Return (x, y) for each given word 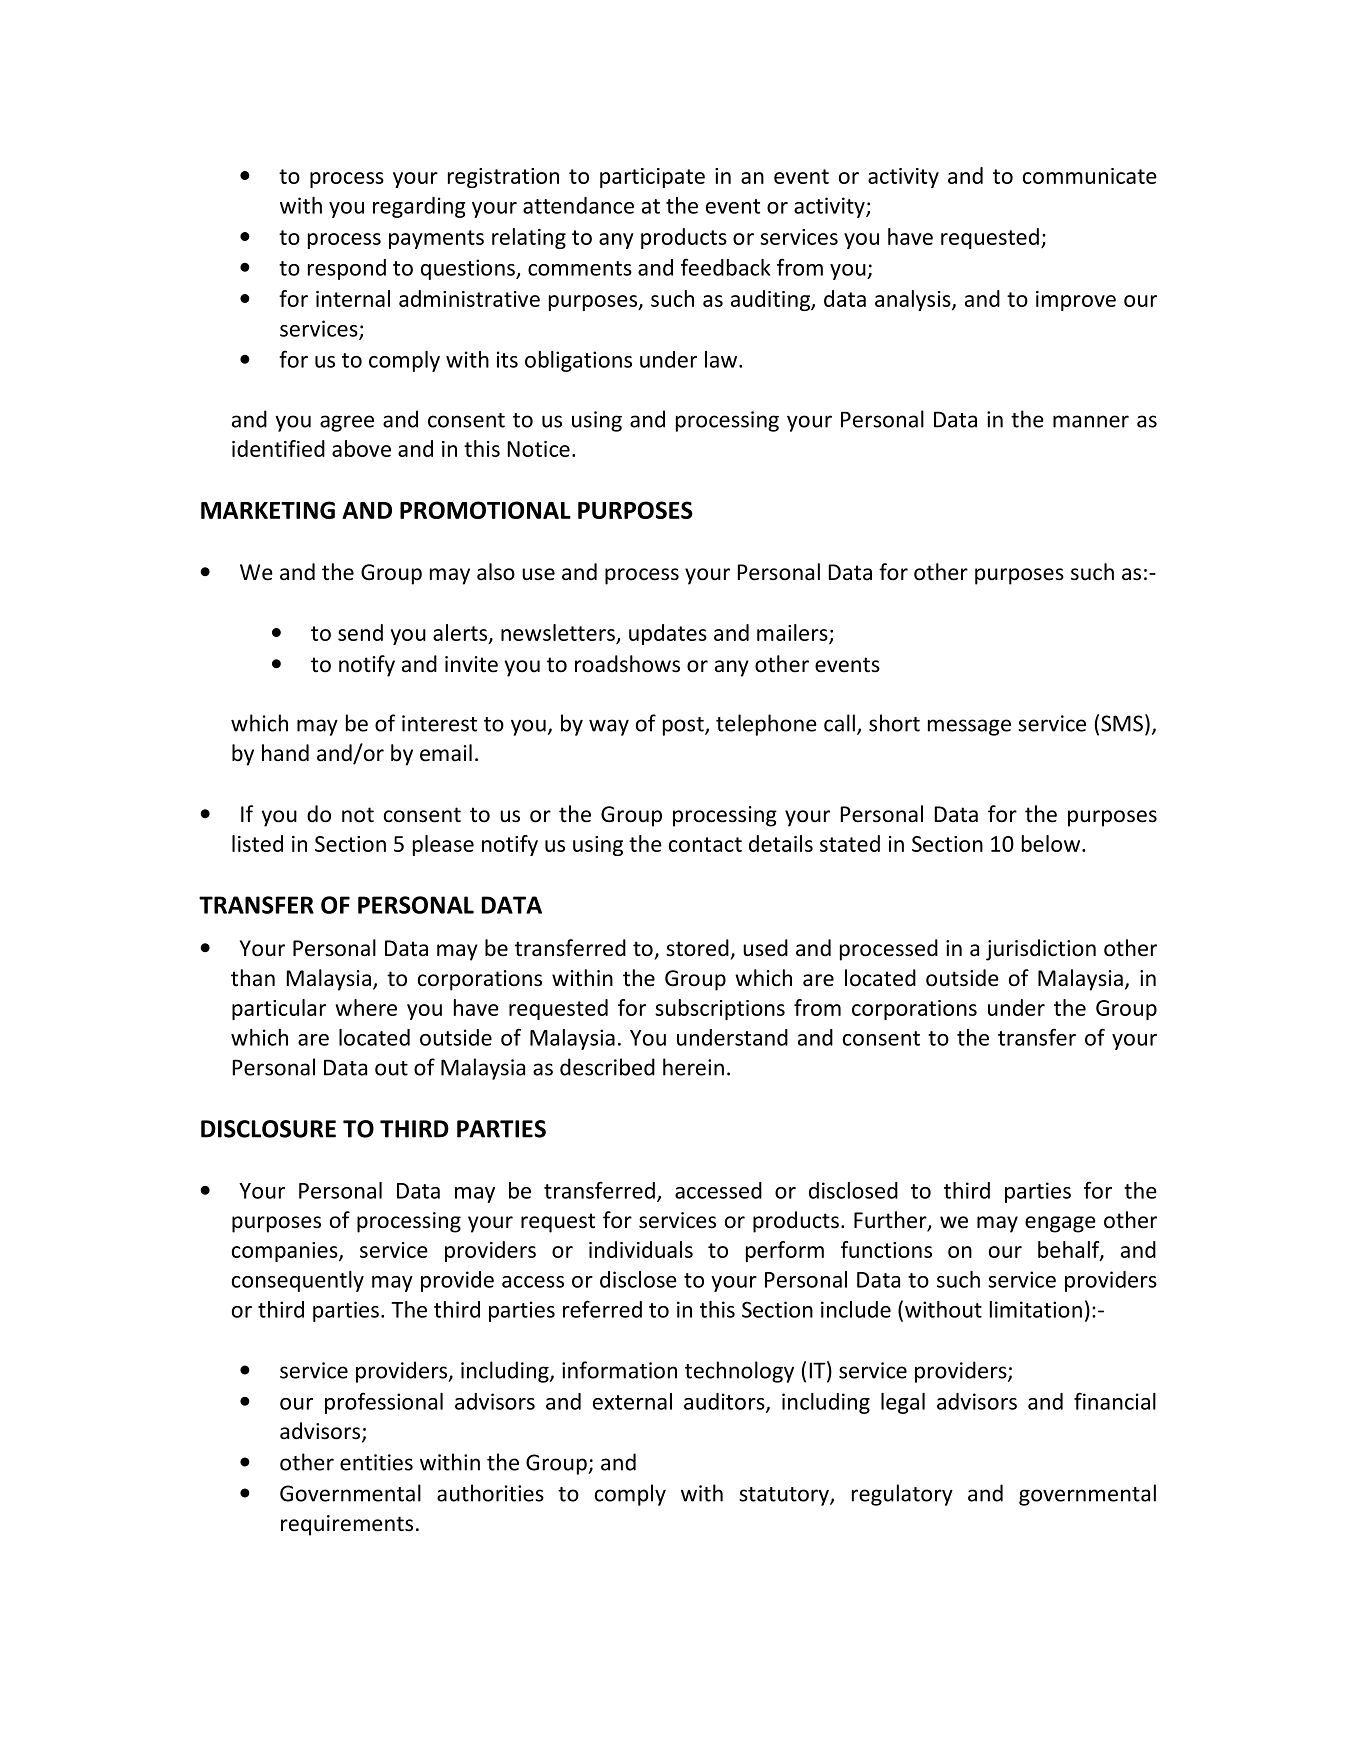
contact (705, 844)
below (1052, 843)
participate (652, 178)
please (443, 845)
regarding (419, 207)
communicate (1090, 176)
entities (376, 1462)
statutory (785, 1496)
